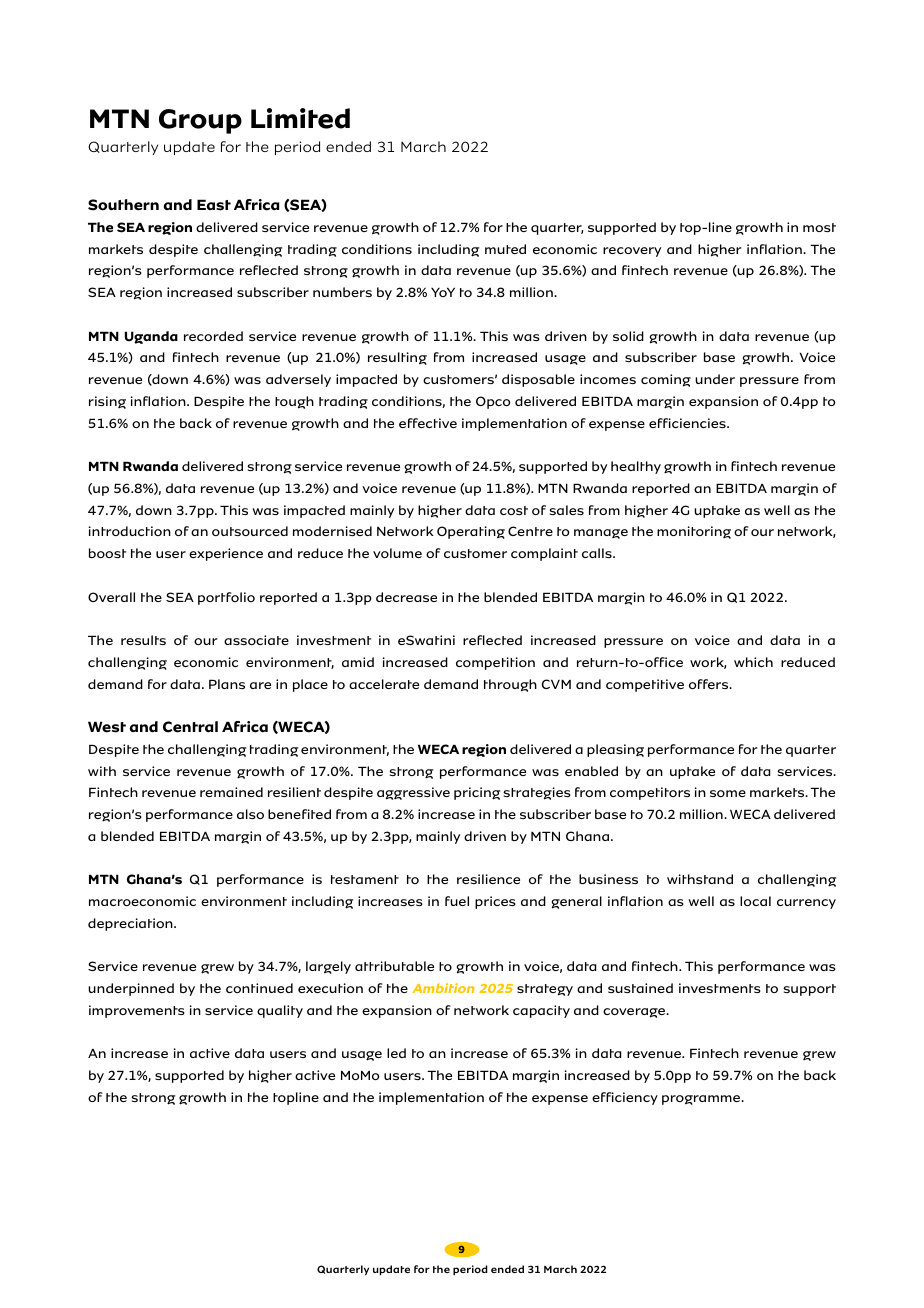 This page has width=924, height=1308. Describe the element at coordinates (190, 727) in the page. I see `Central` at that location.
